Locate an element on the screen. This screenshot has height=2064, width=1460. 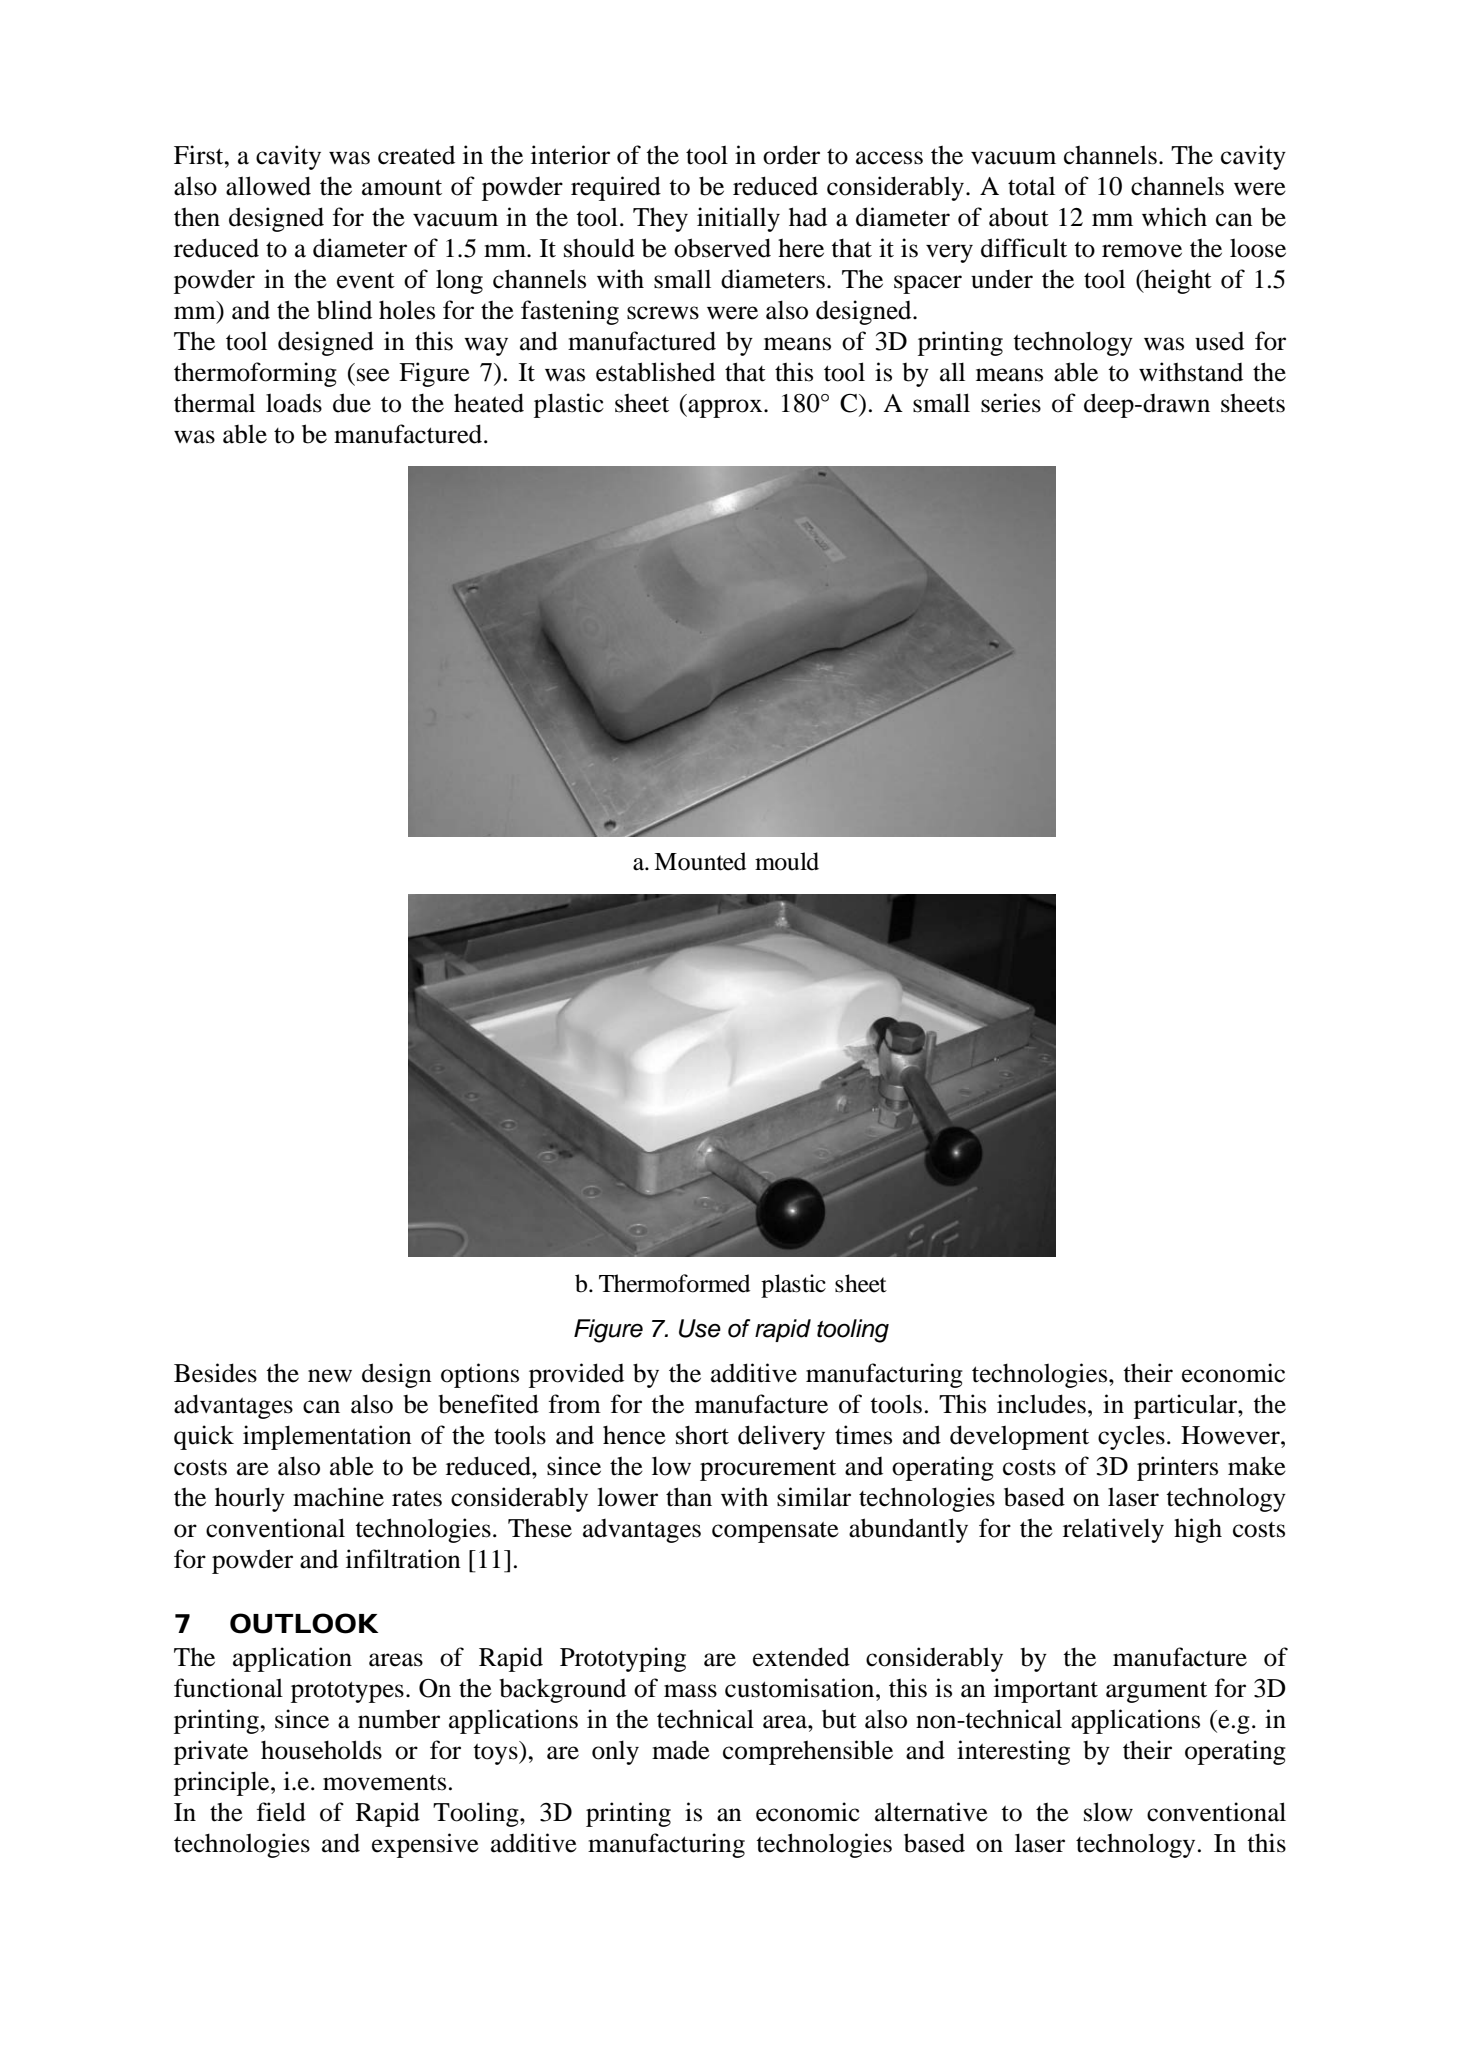
due is located at coordinates (352, 403).
